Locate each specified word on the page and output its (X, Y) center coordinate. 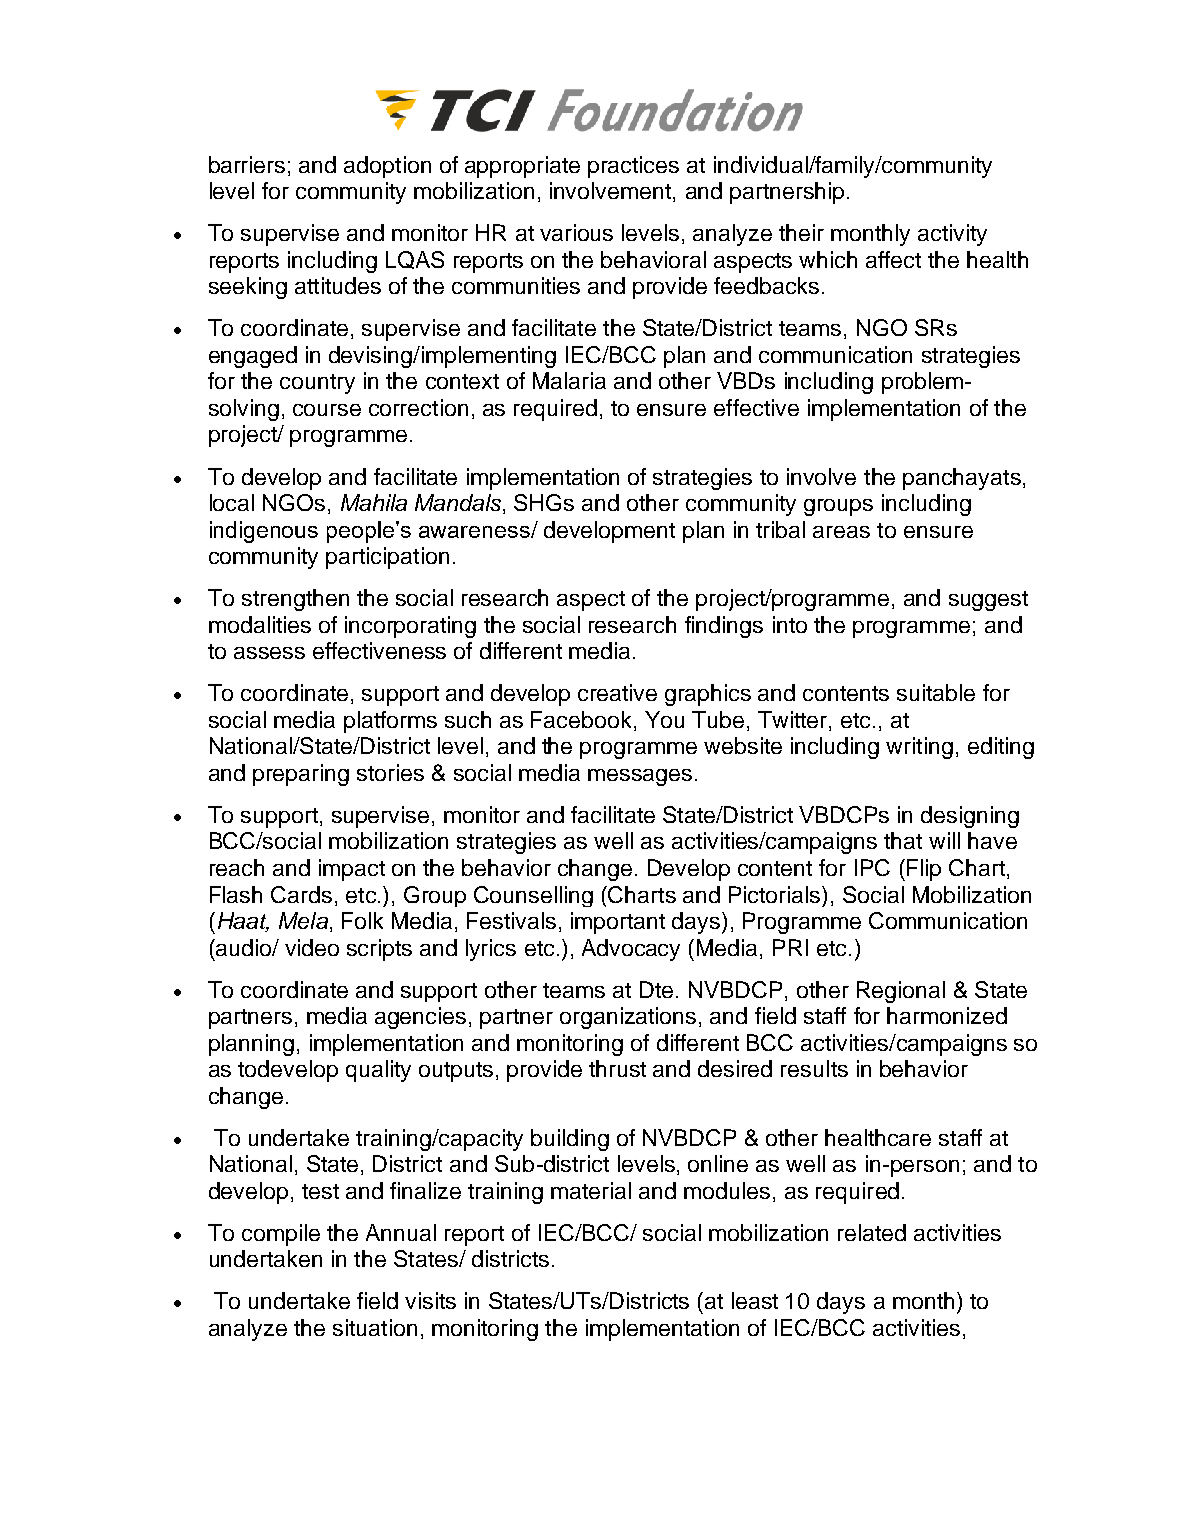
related (872, 1232)
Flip (922, 870)
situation (375, 1327)
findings (724, 627)
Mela (303, 920)
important (618, 923)
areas (841, 532)
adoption (387, 167)
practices (633, 167)
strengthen (295, 600)
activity (952, 235)
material (591, 1190)
